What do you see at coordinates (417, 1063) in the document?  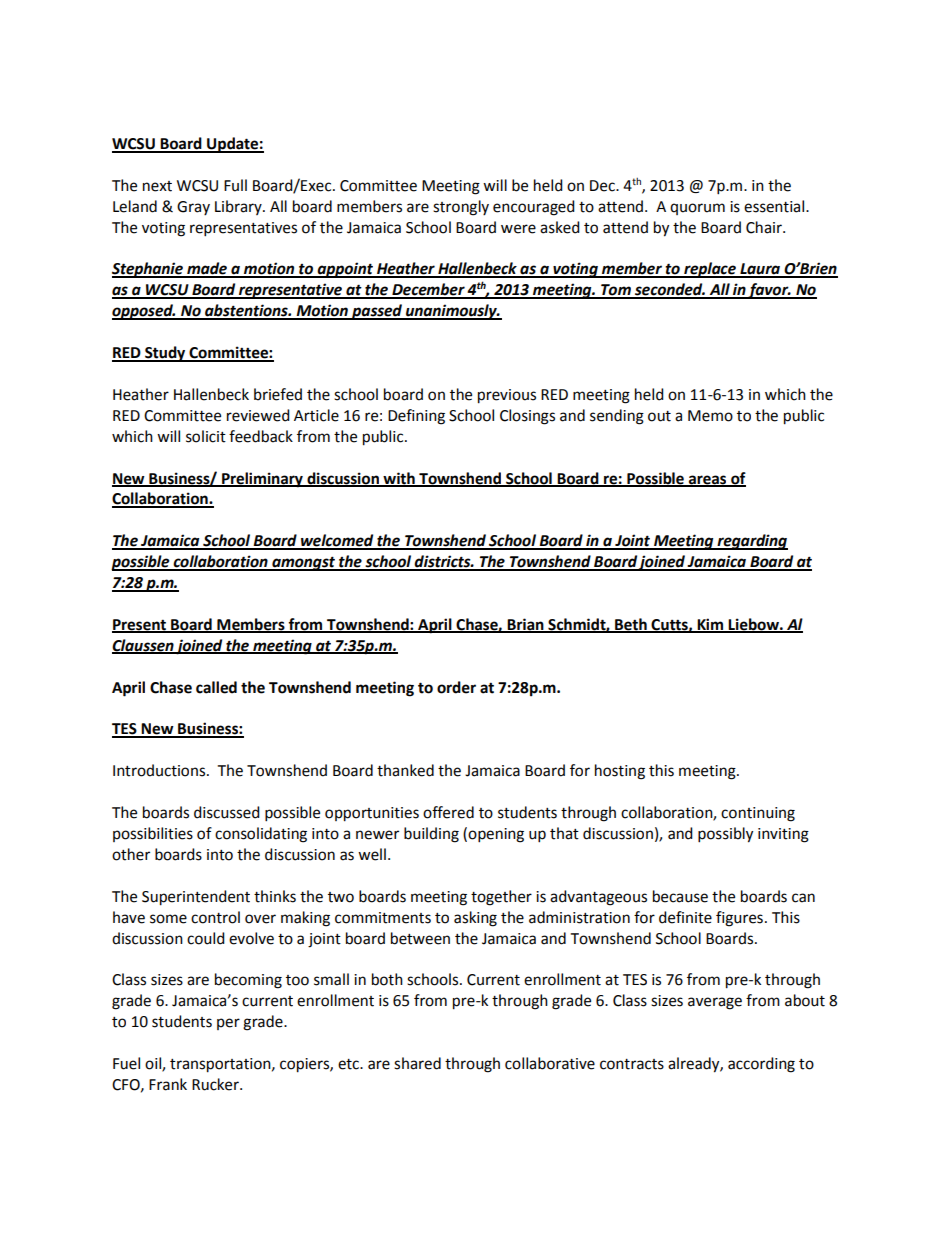 I see `shared` at bounding box center [417, 1063].
